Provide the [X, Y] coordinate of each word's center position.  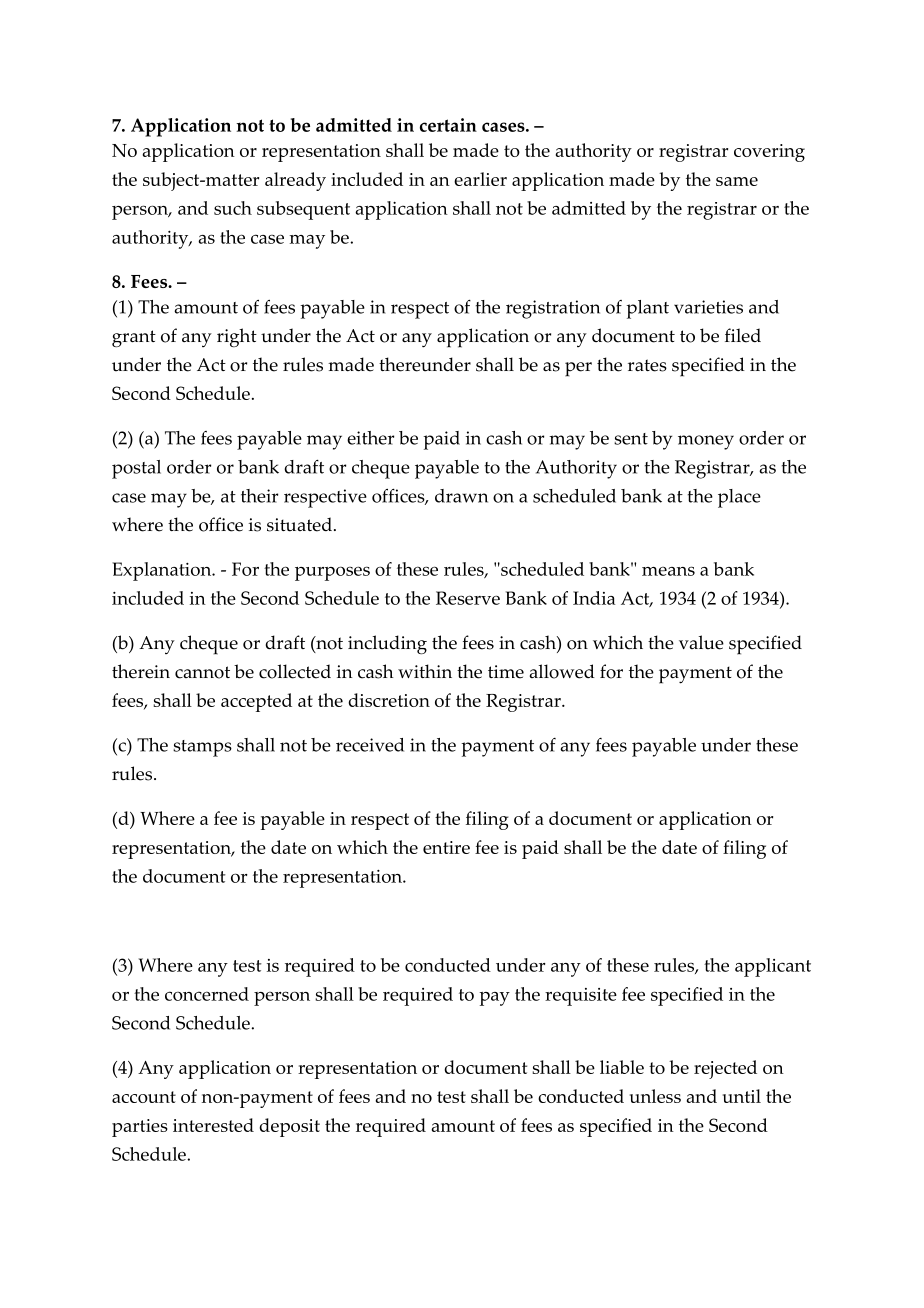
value [701, 642]
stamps [202, 748]
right [237, 337]
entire [446, 847]
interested [213, 1125]
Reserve [468, 598]
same [737, 181]
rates [647, 365]
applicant [773, 967]
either [370, 438]
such [233, 208]
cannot [202, 672]
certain [448, 125]
